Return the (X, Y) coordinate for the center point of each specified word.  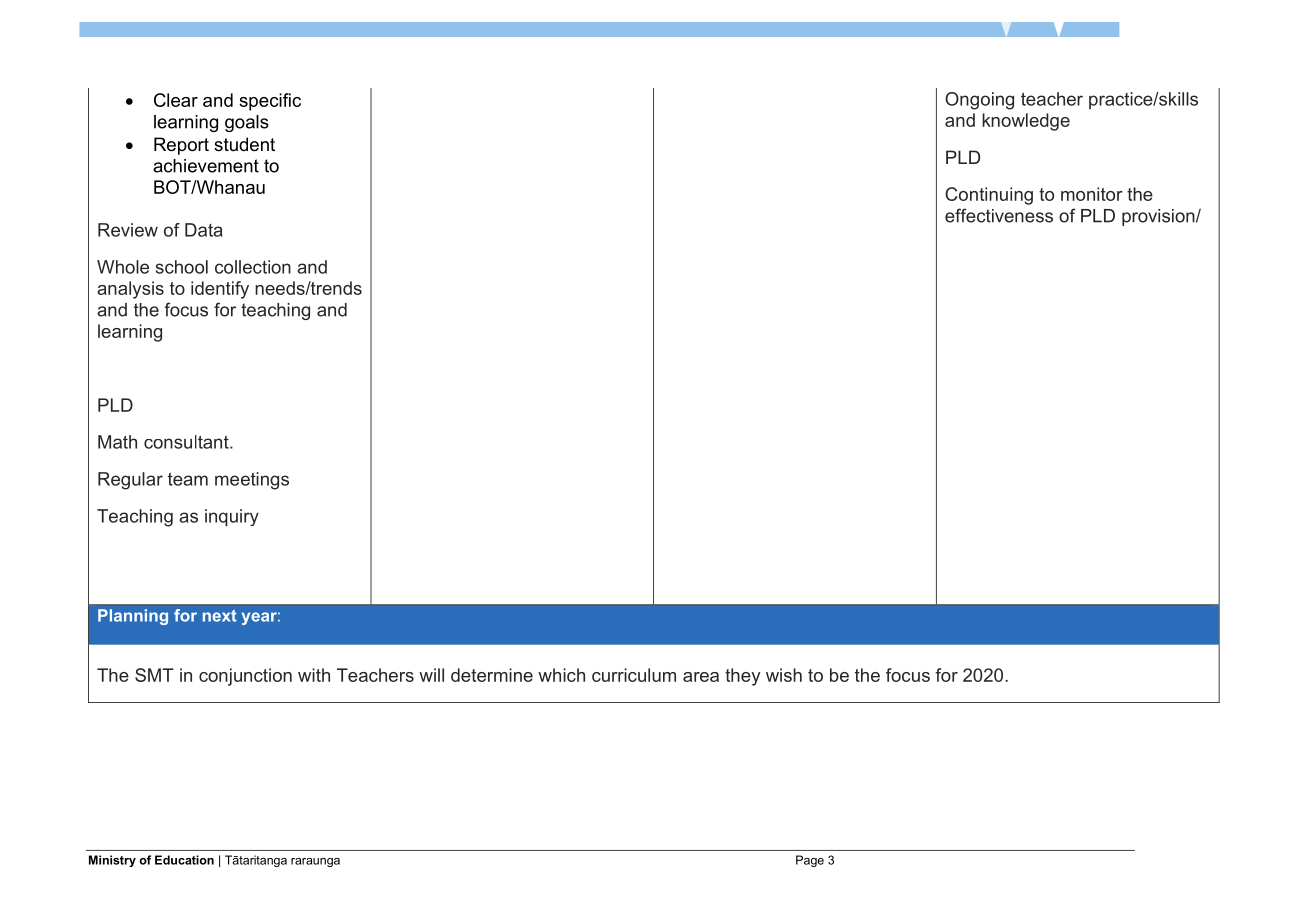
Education (184, 860)
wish (784, 675)
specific (270, 102)
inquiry (232, 517)
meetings (252, 481)
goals (247, 123)
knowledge (1026, 122)
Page (810, 861)
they (742, 677)
